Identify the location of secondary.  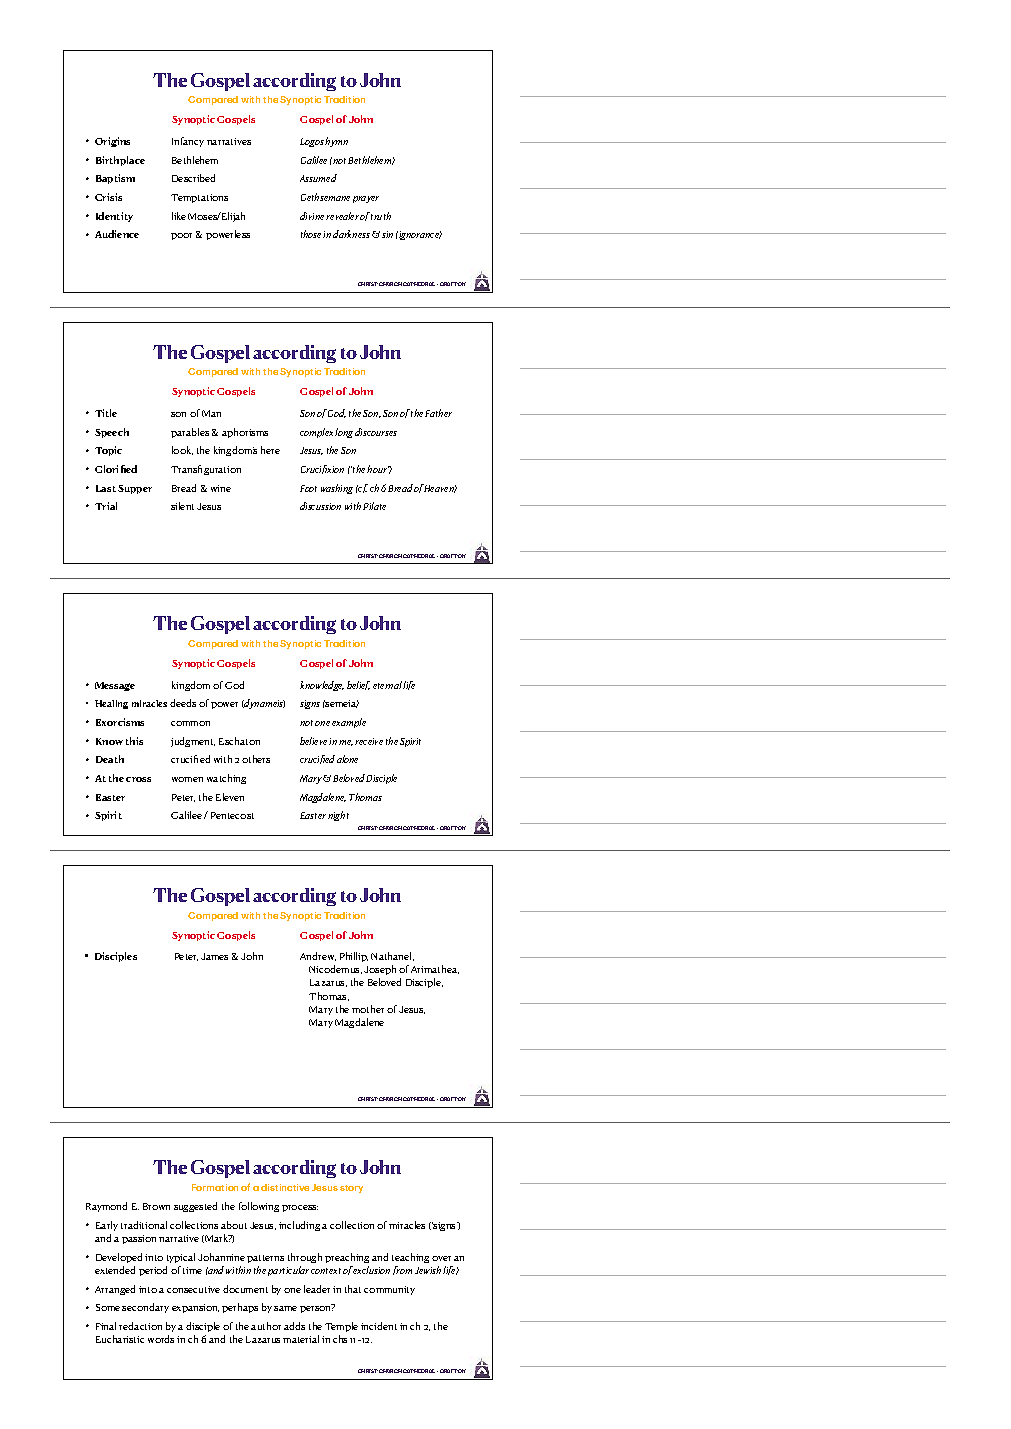
(145, 1308).
